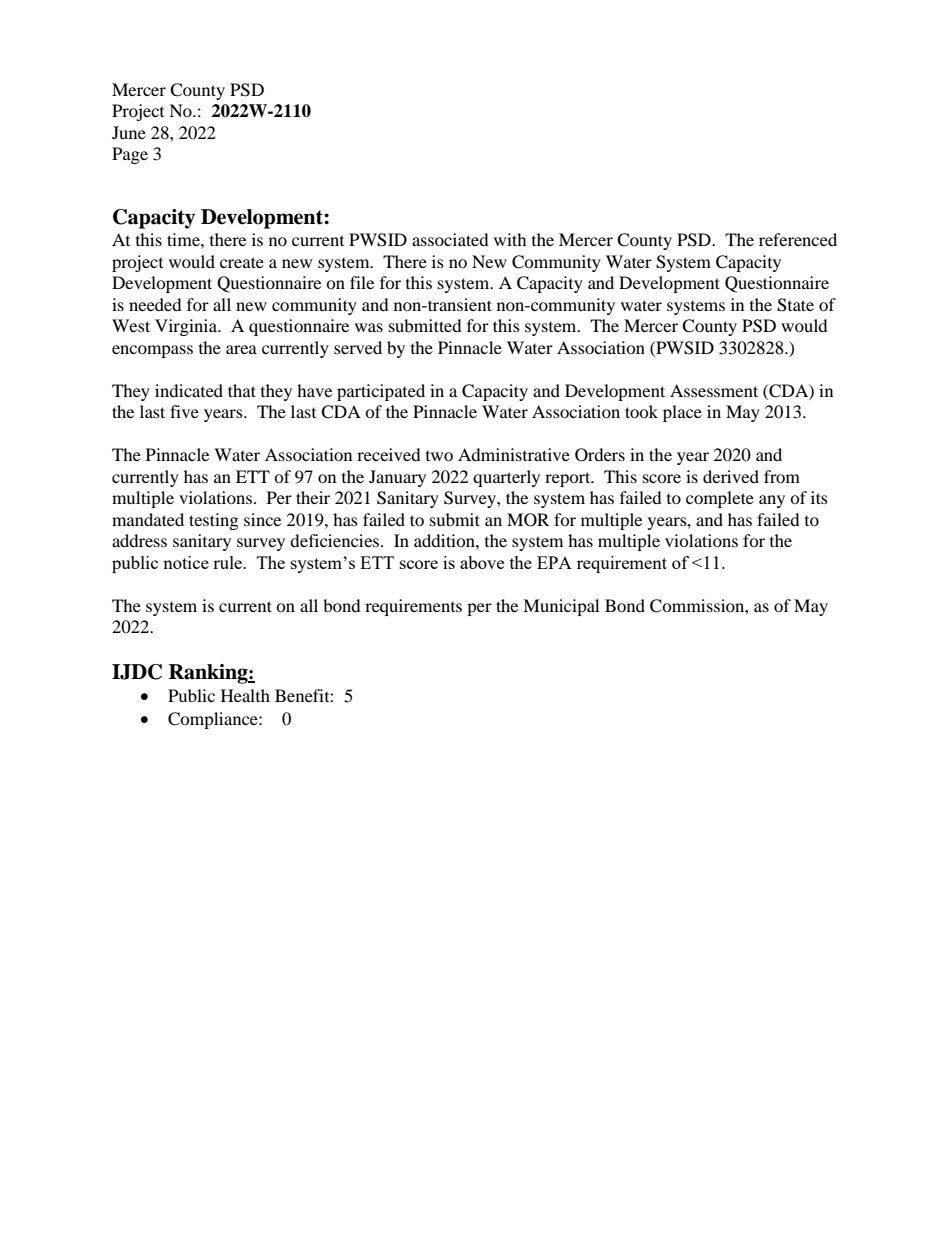 The image size is (952, 1233). Describe the element at coordinates (798, 239) in the document. I see `referenced` at that location.
